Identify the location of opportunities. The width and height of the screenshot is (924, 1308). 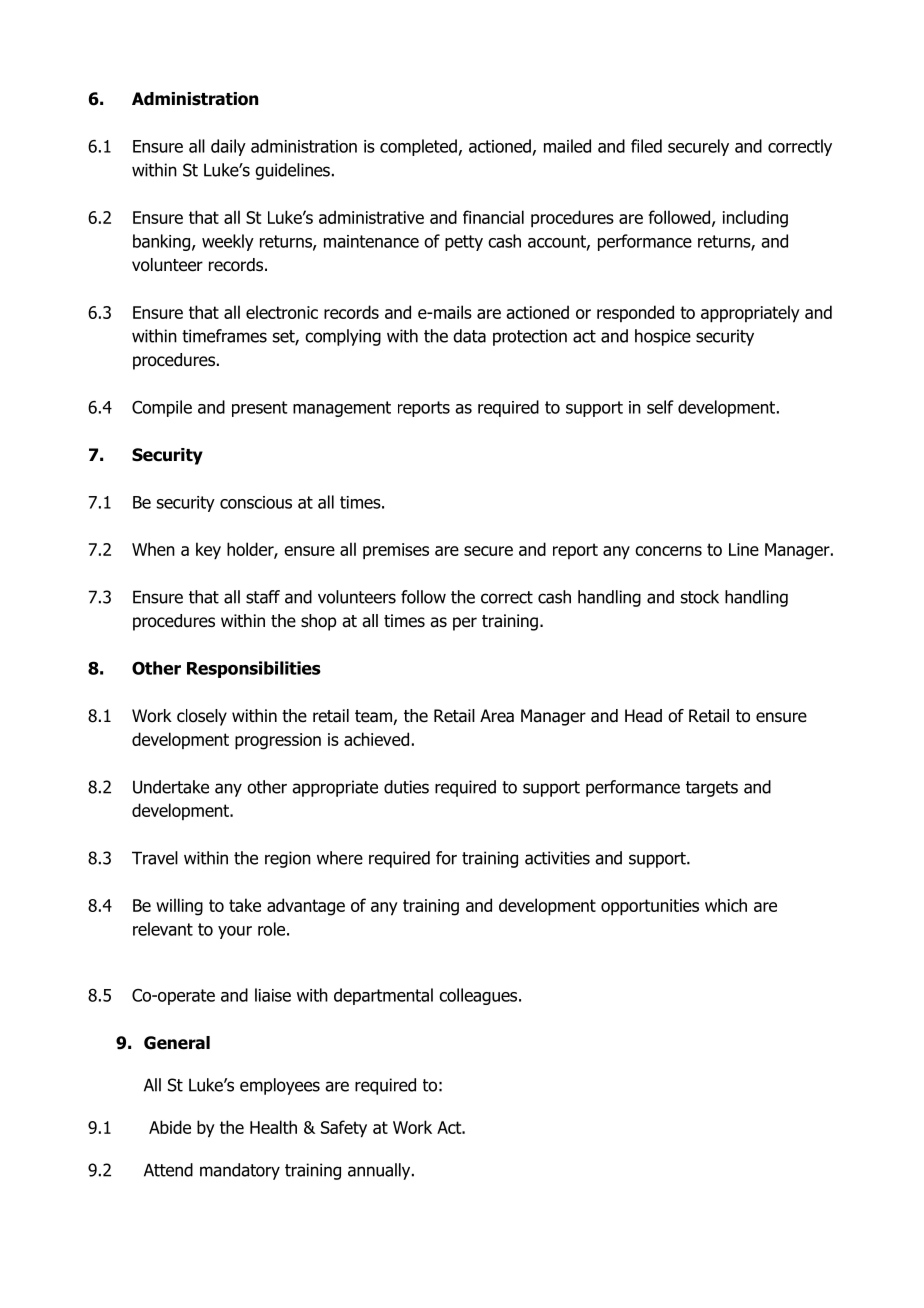
(650, 907).
